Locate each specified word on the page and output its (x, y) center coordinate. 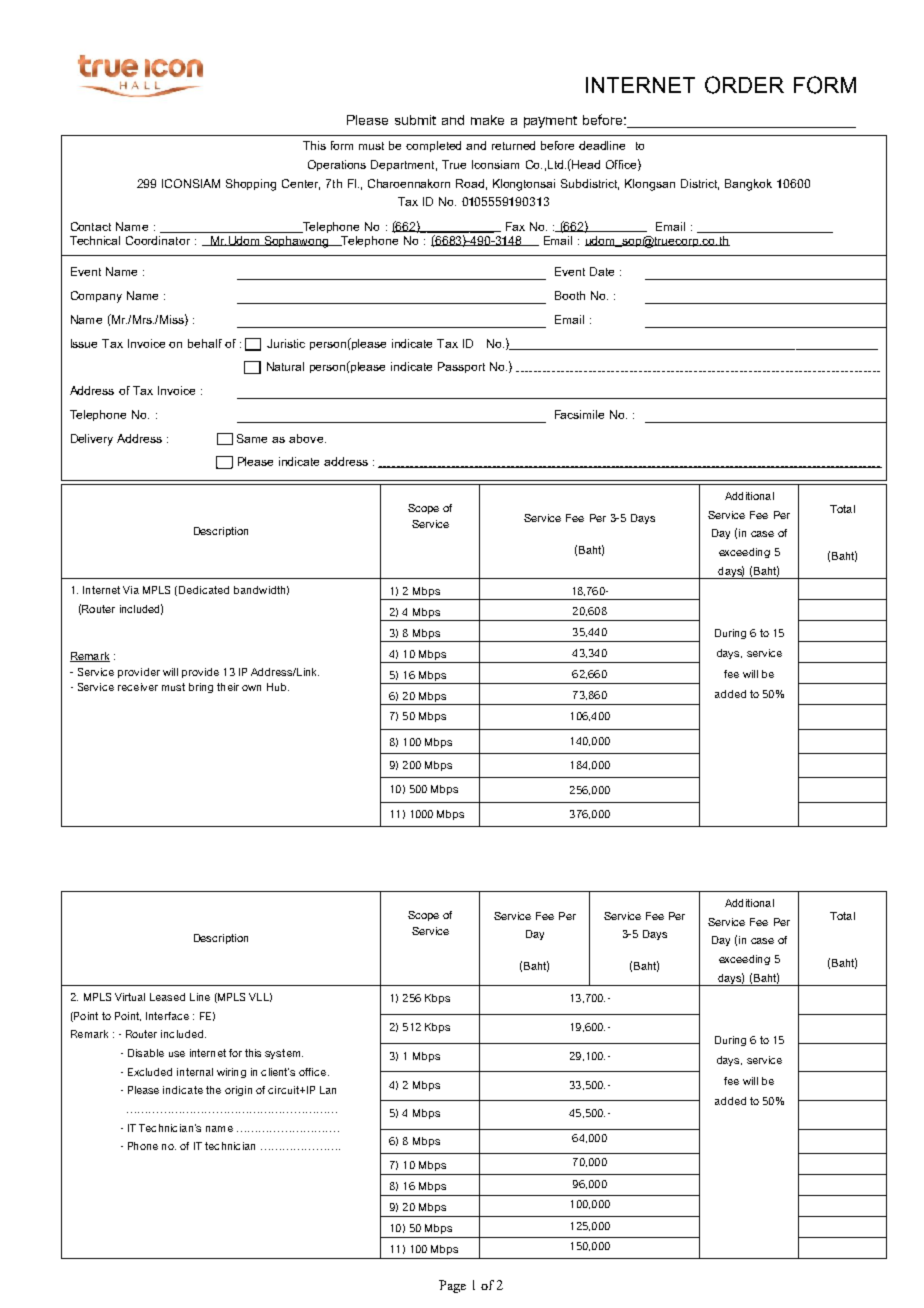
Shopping (251, 185)
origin (238, 1091)
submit (415, 120)
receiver (138, 687)
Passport (461, 367)
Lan (328, 1090)
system (284, 1054)
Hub (278, 687)
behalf (205, 343)
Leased (167, 997)
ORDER (744, 85)
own (251, 688)
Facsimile (579, 414)
